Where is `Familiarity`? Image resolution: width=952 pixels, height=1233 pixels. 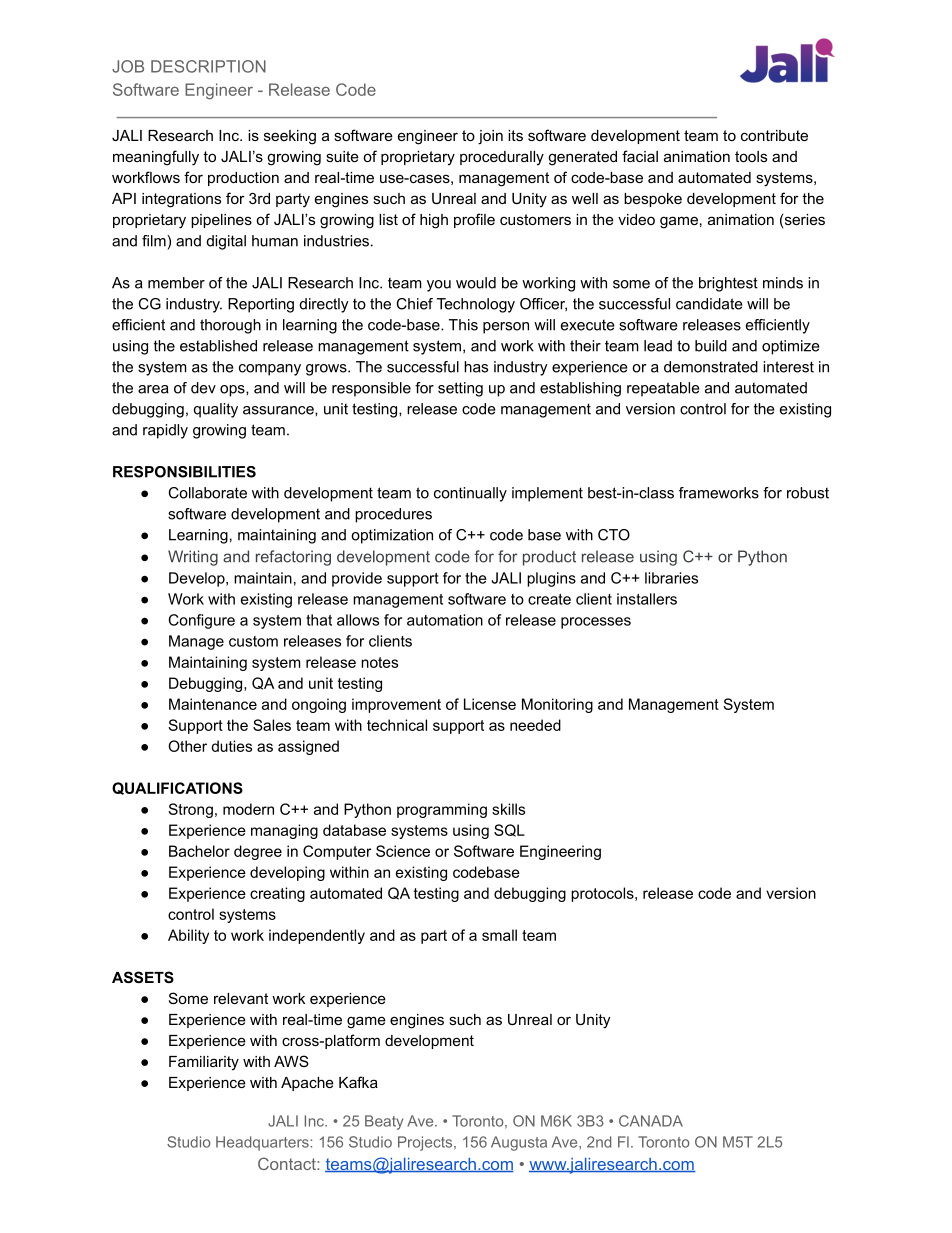 Familiarity is located at coordinates (204, 1063).
